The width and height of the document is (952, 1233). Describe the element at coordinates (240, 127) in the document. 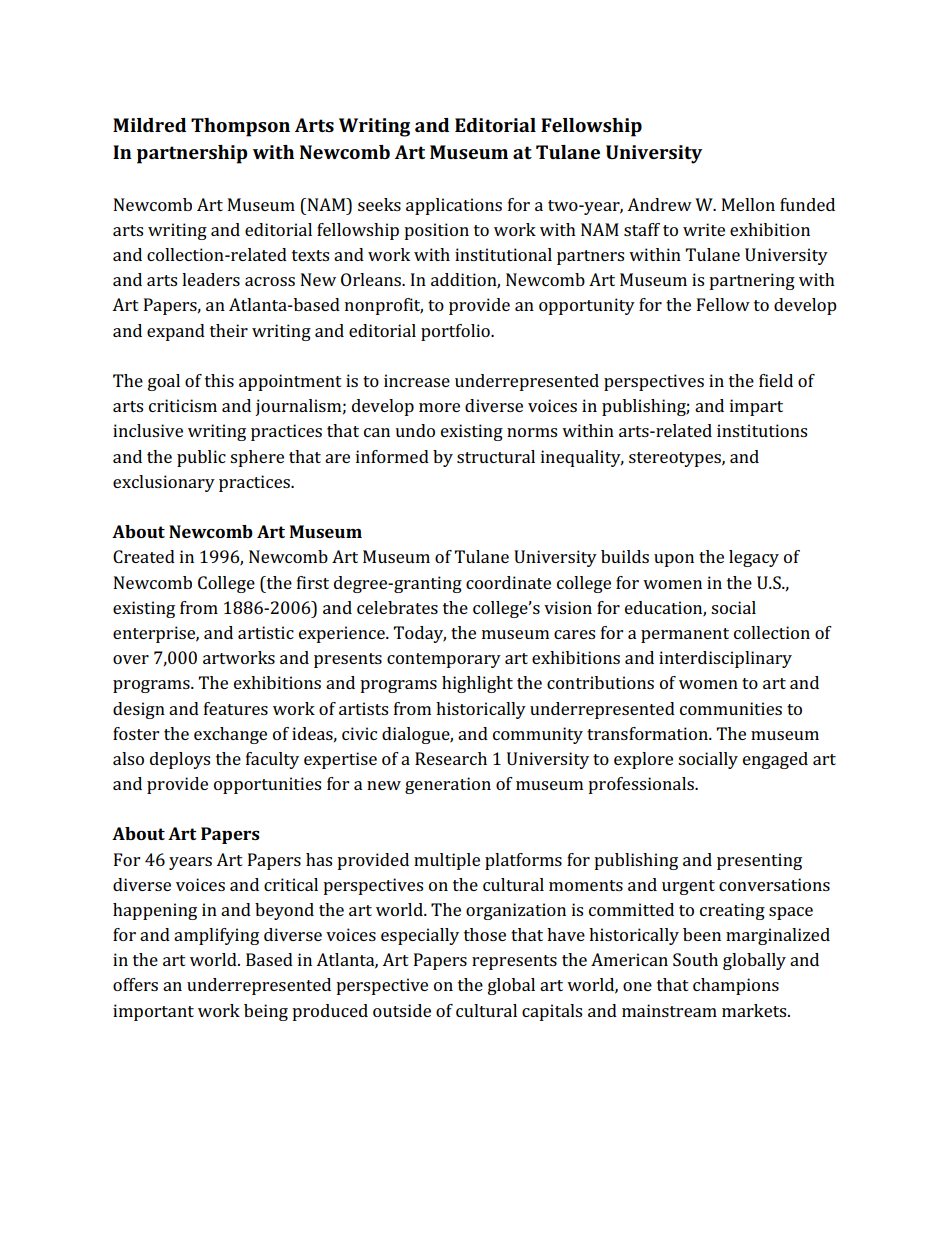

I see `Thompson` at that location.
